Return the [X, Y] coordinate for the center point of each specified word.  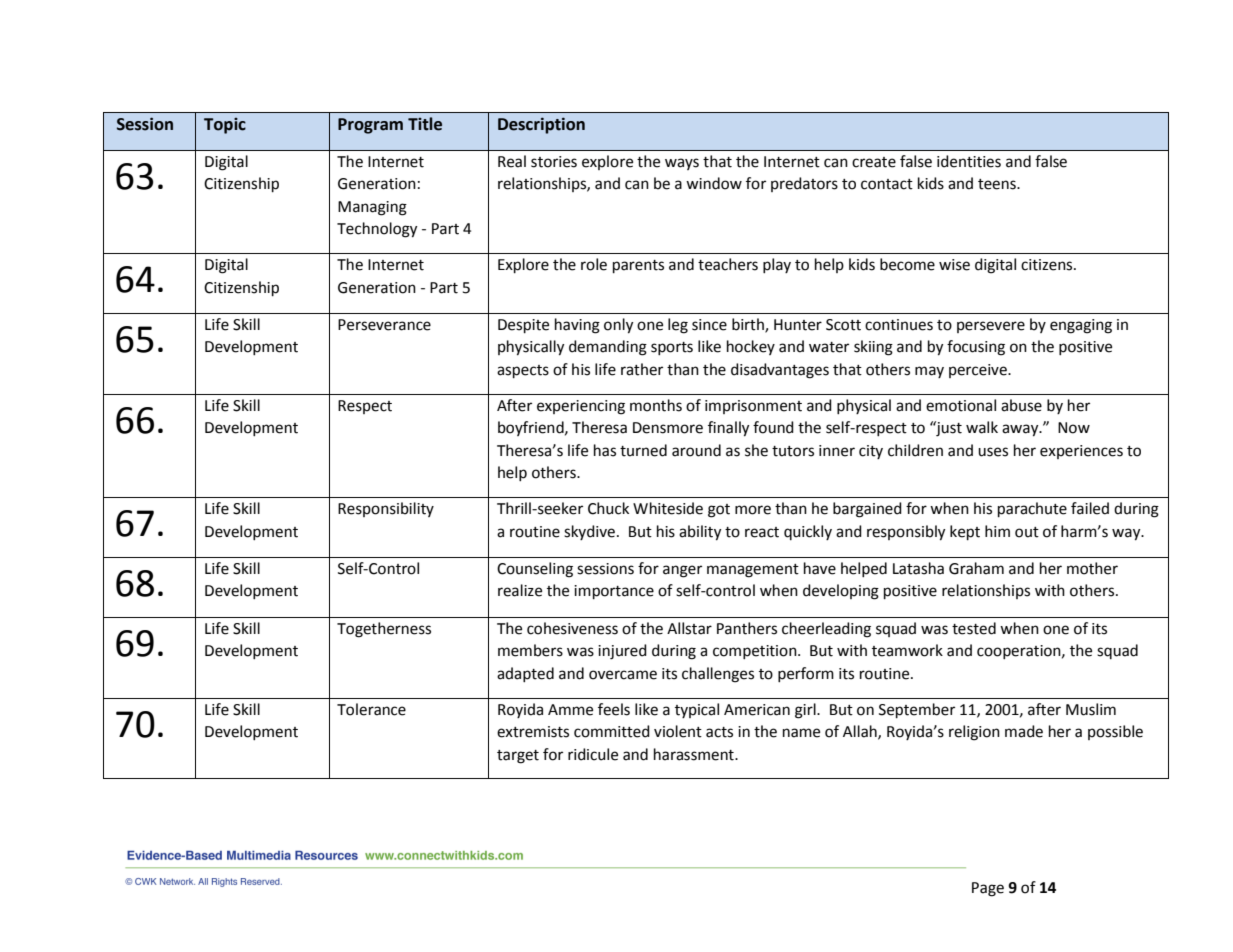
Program [370, 126]
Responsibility [386, 509]
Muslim [1091, 709]
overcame [623, 675]
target [518, 757]
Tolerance [371, 709]
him [997, 531]
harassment [695, 754]
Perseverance [384, 325]
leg [678, 326]
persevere [991, 327]
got [719, 511]
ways [682, 164]
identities [969, 161]
